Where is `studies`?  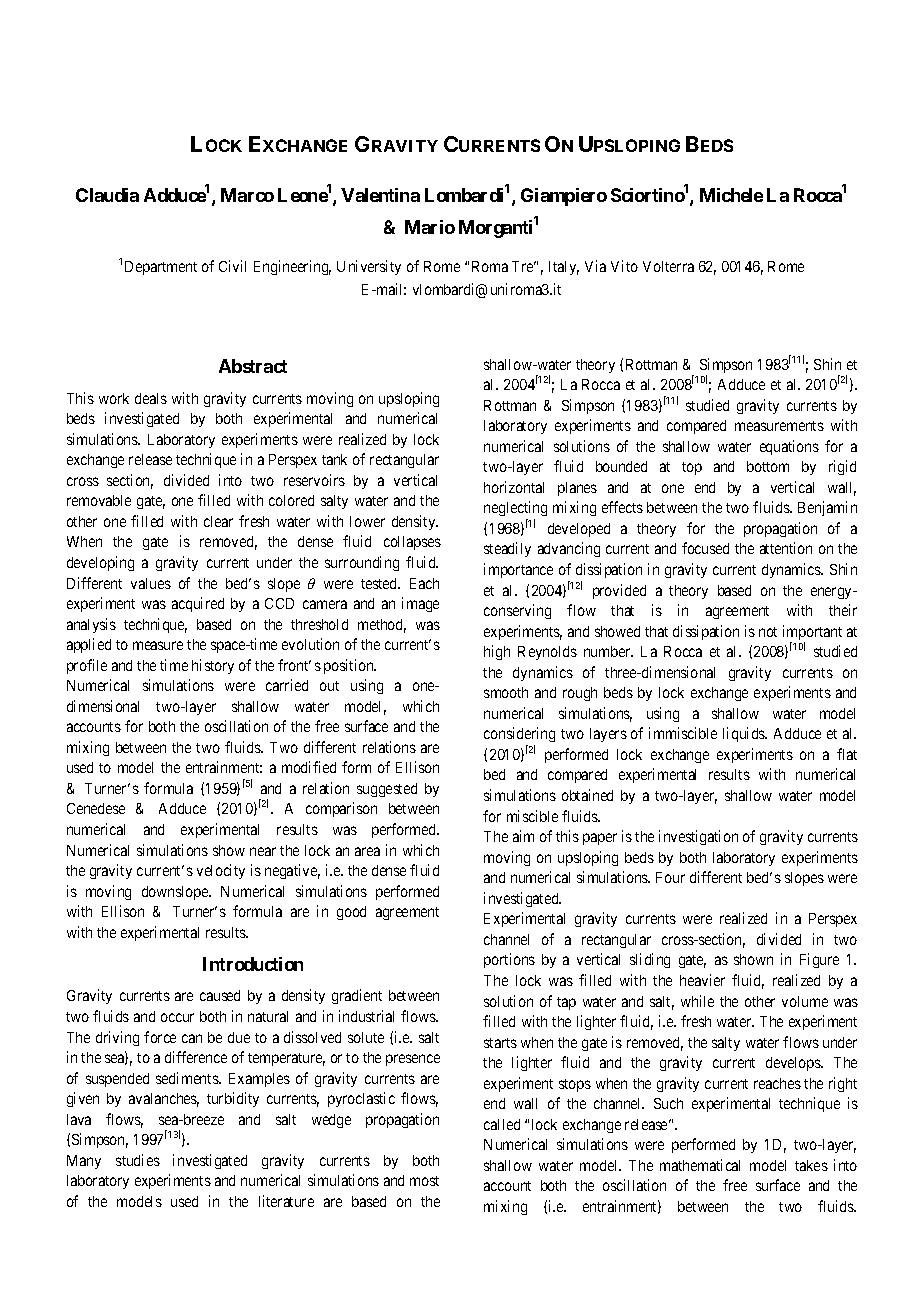
studies is located at coordinates (138, 1160).
